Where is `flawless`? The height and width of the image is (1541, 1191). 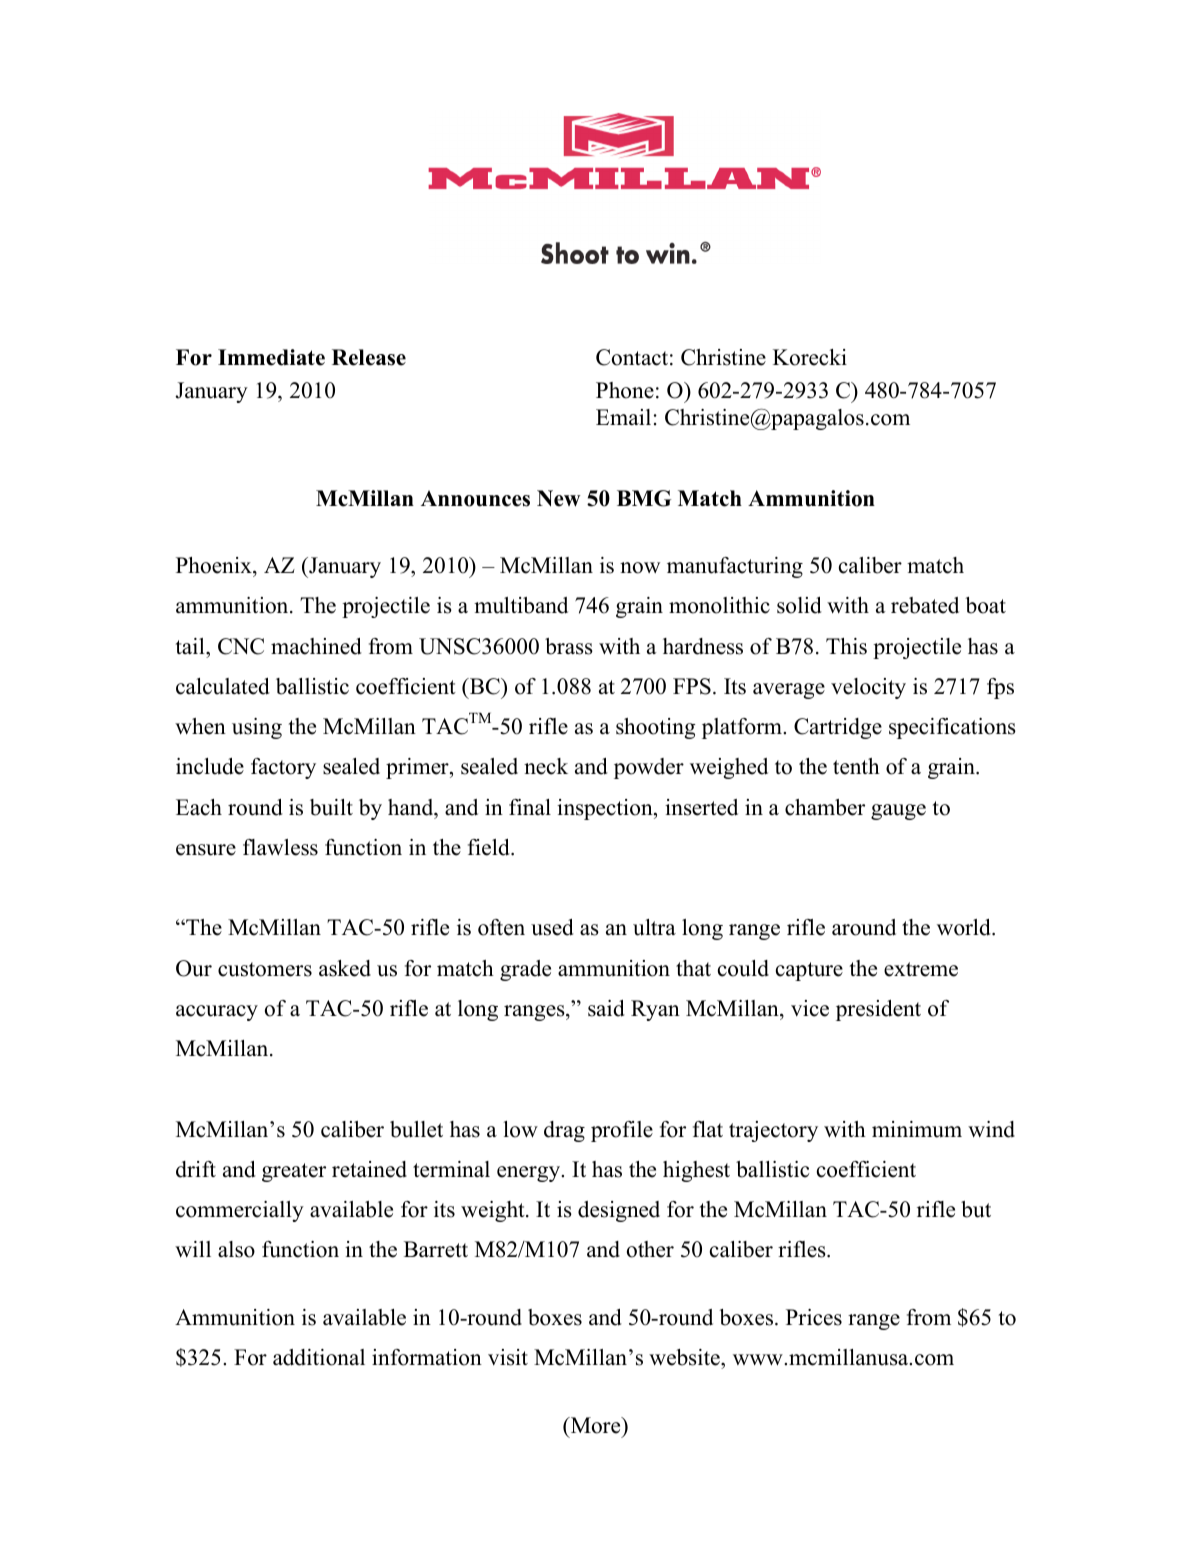
flawless is located at coordinates (280, 847).
